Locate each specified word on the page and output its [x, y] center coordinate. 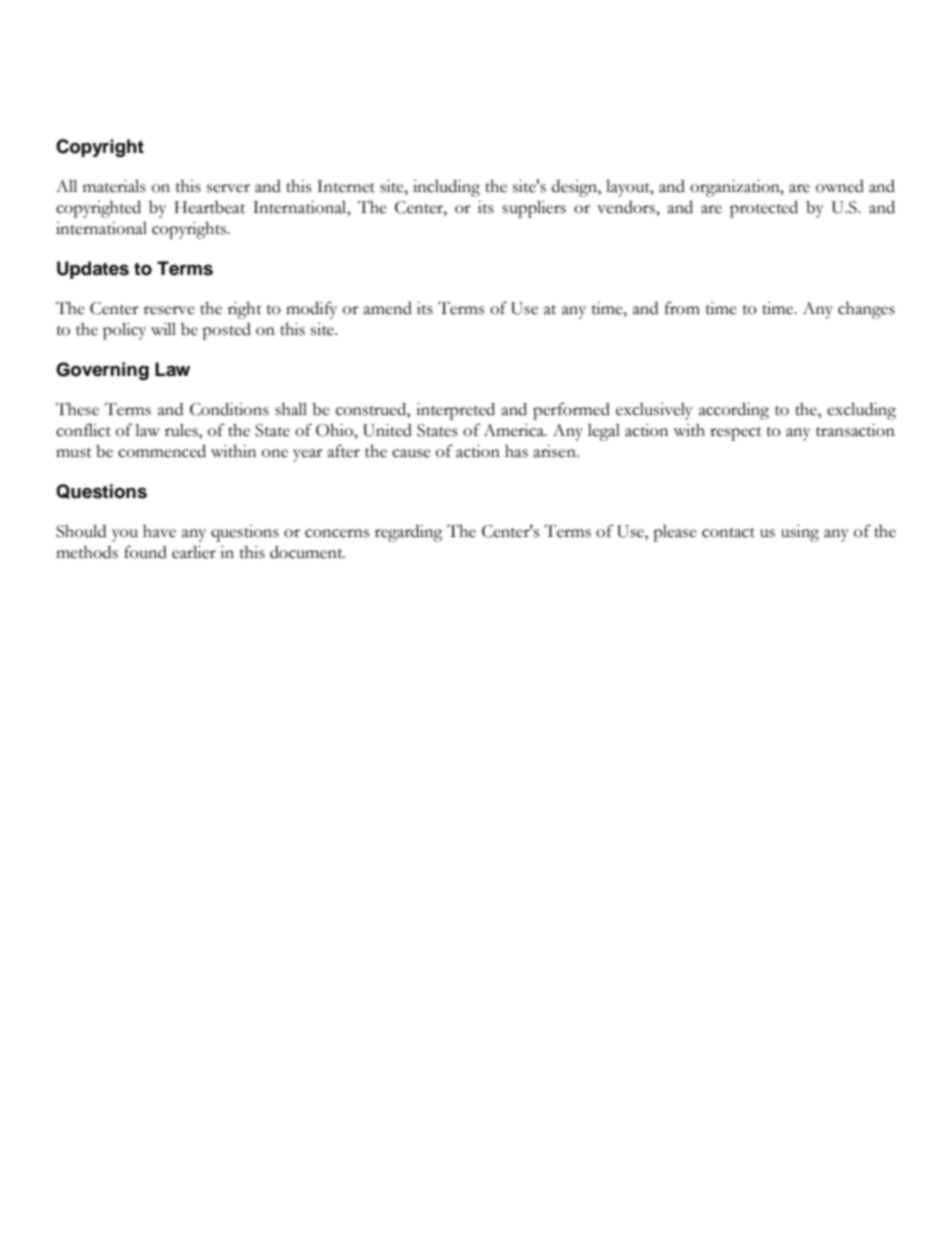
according [734, 411]
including [446, 188]
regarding [409, 533]
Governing [102, 371]
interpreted [455, 411]
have [159, 531]
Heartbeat [209, 207]
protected [764, 209]
